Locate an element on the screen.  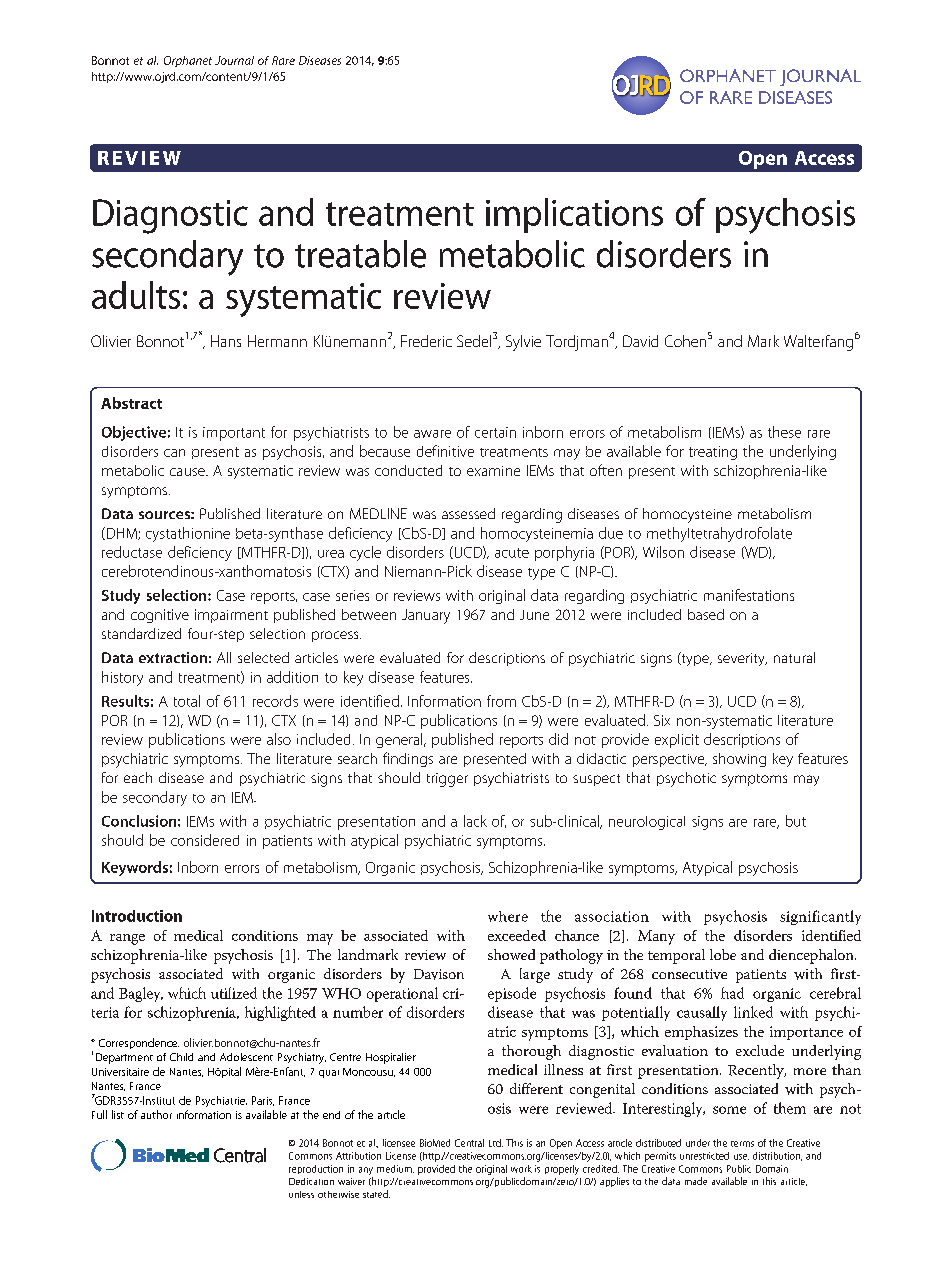
author is located at coordinates (156, 1114).
